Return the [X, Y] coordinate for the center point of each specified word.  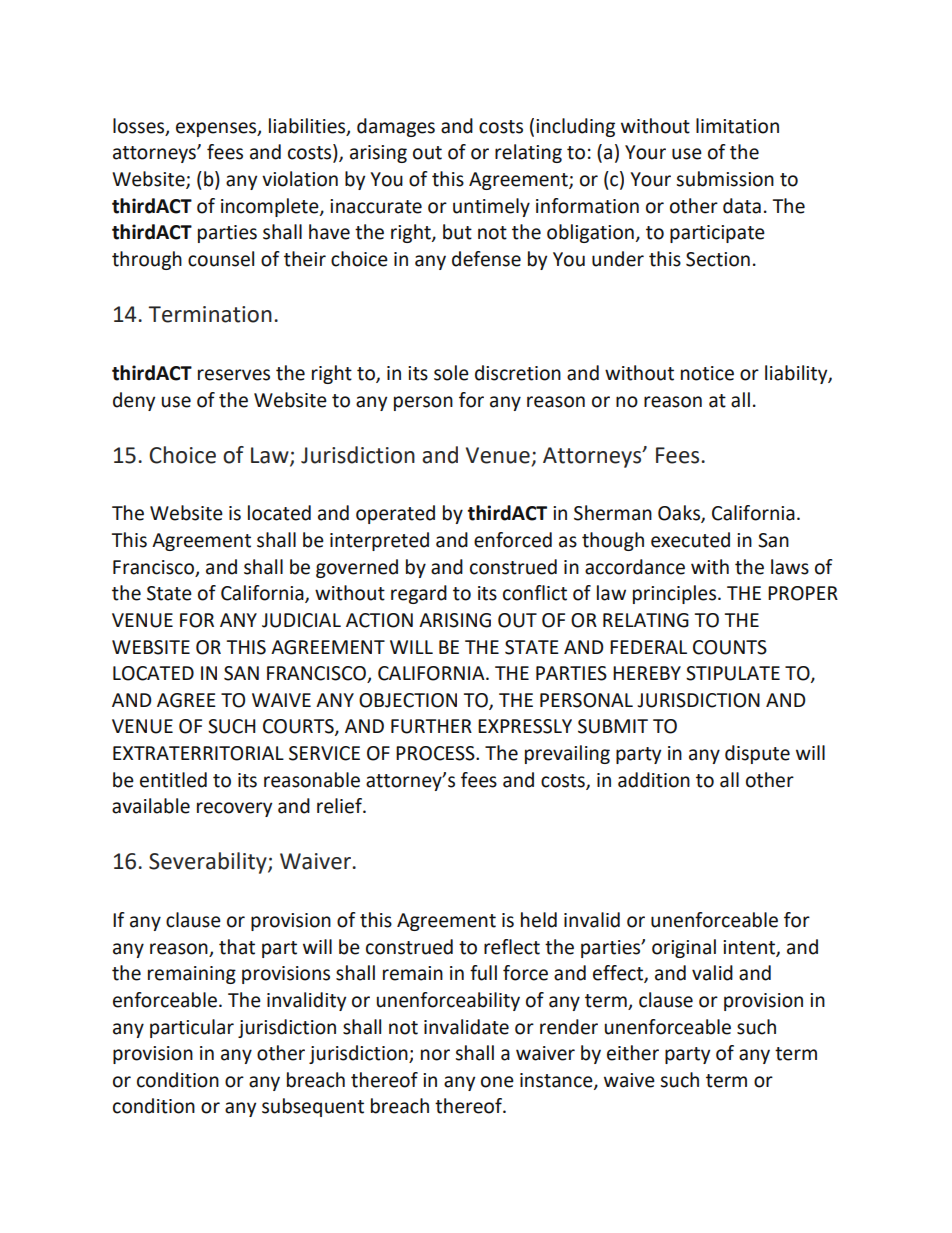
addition [654, 780]
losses [140, 126]
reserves [234, 375]
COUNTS [730, 647]
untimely [491, 207]
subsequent [313, 1107]
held [539, 920]
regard [419, 594]
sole [451, 373]
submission [725, 179]
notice [707, 373]
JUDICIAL [301, 620]
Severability [209, 863]
